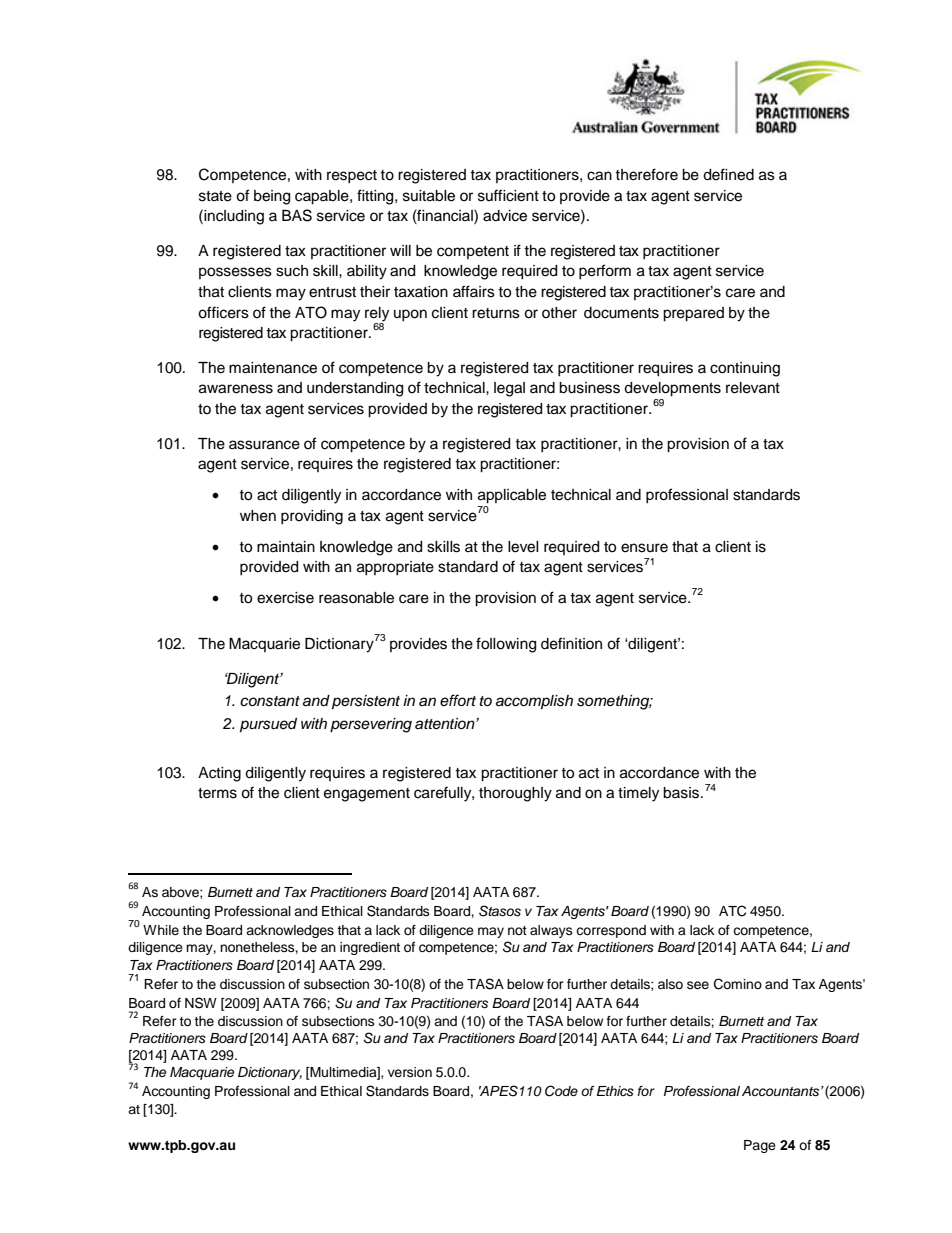  What do you see at coordinates (258, 516) in the image?
I see `when` at bounding box center [258, 516].
